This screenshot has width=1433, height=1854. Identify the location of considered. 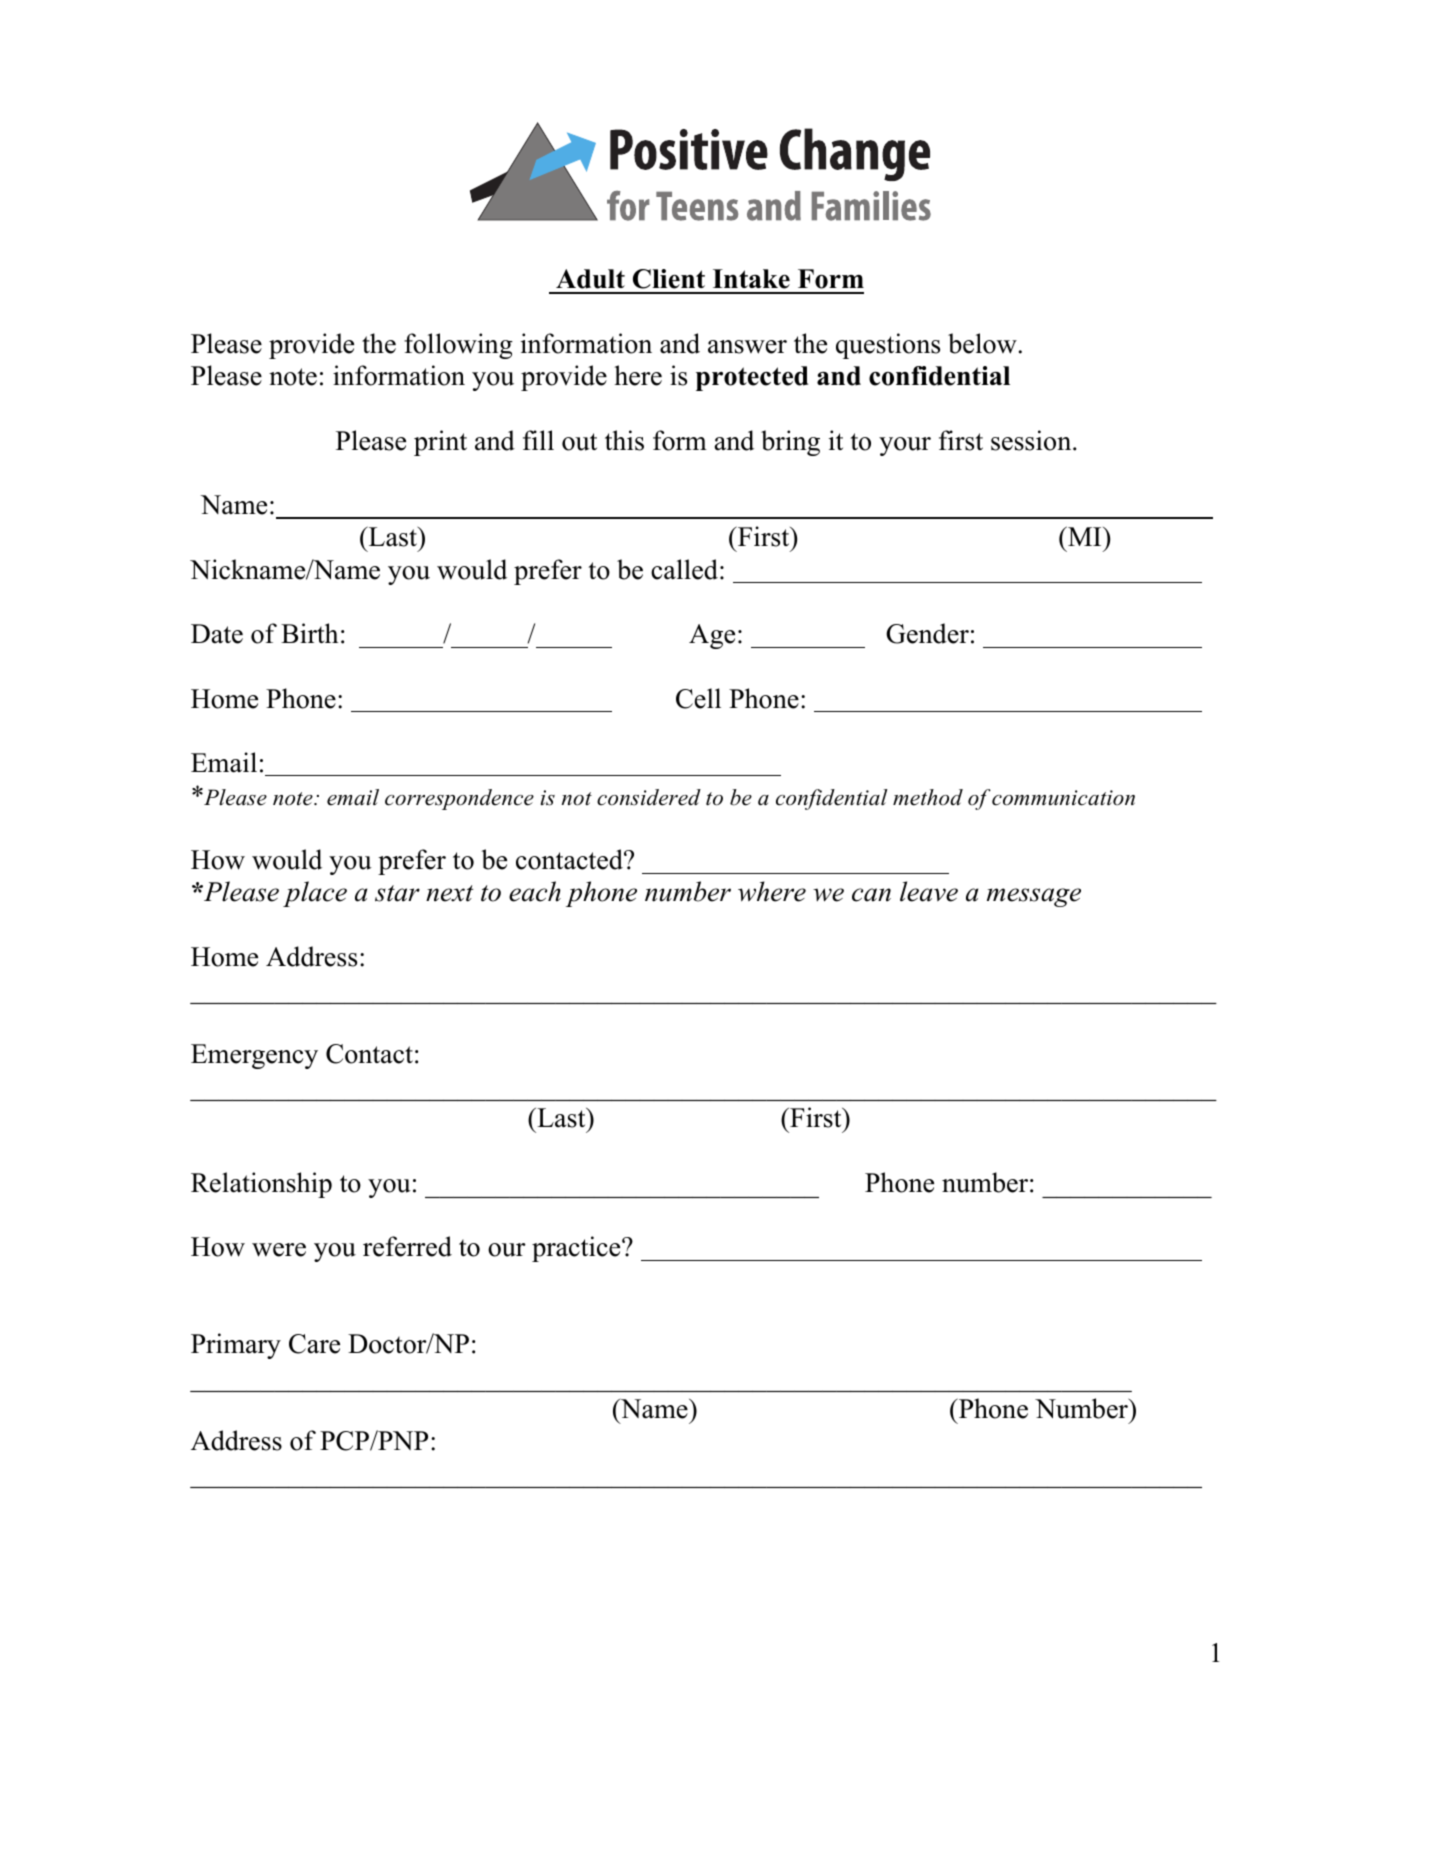
(649, 797).
